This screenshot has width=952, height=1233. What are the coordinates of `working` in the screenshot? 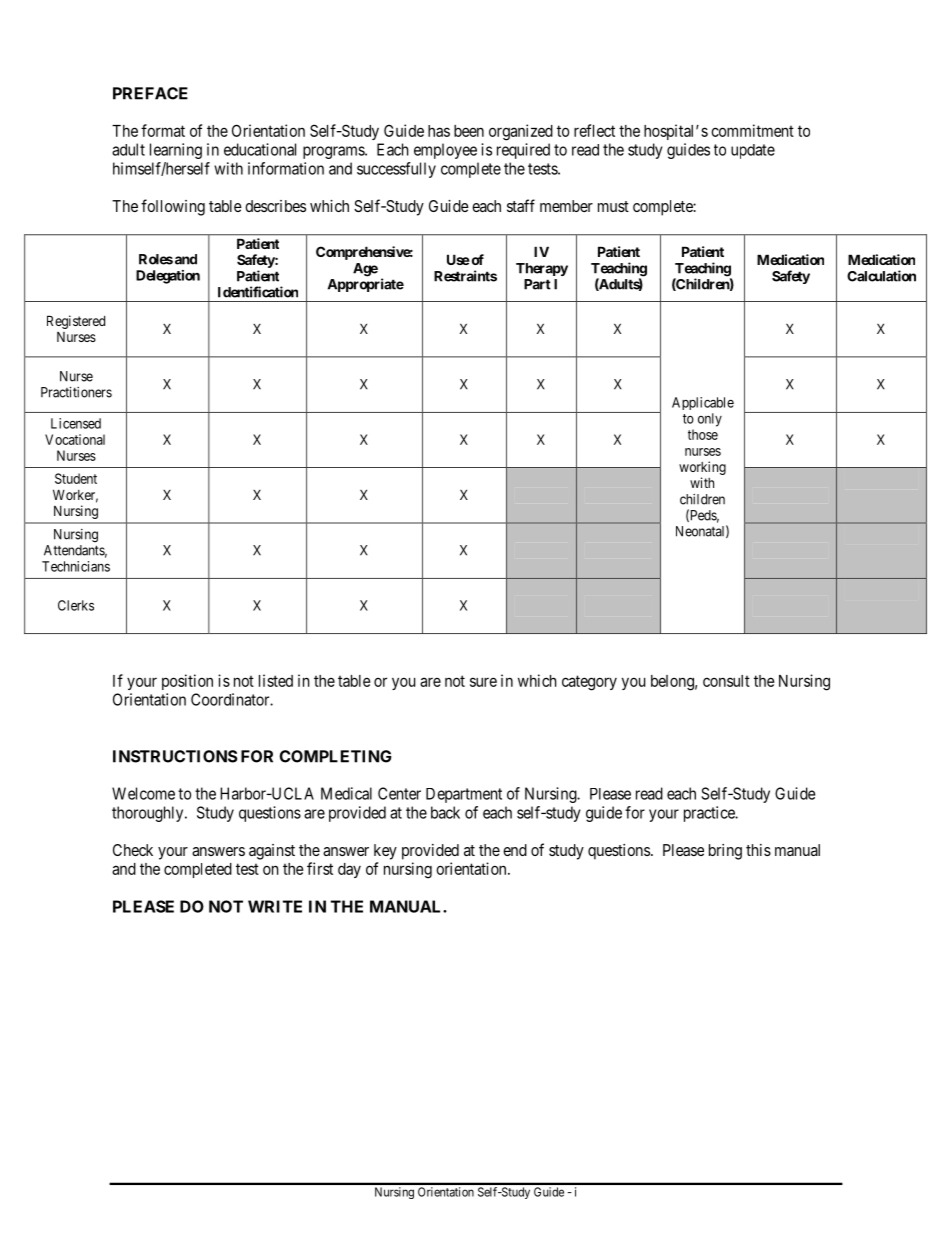 It's located at (702, 468).
